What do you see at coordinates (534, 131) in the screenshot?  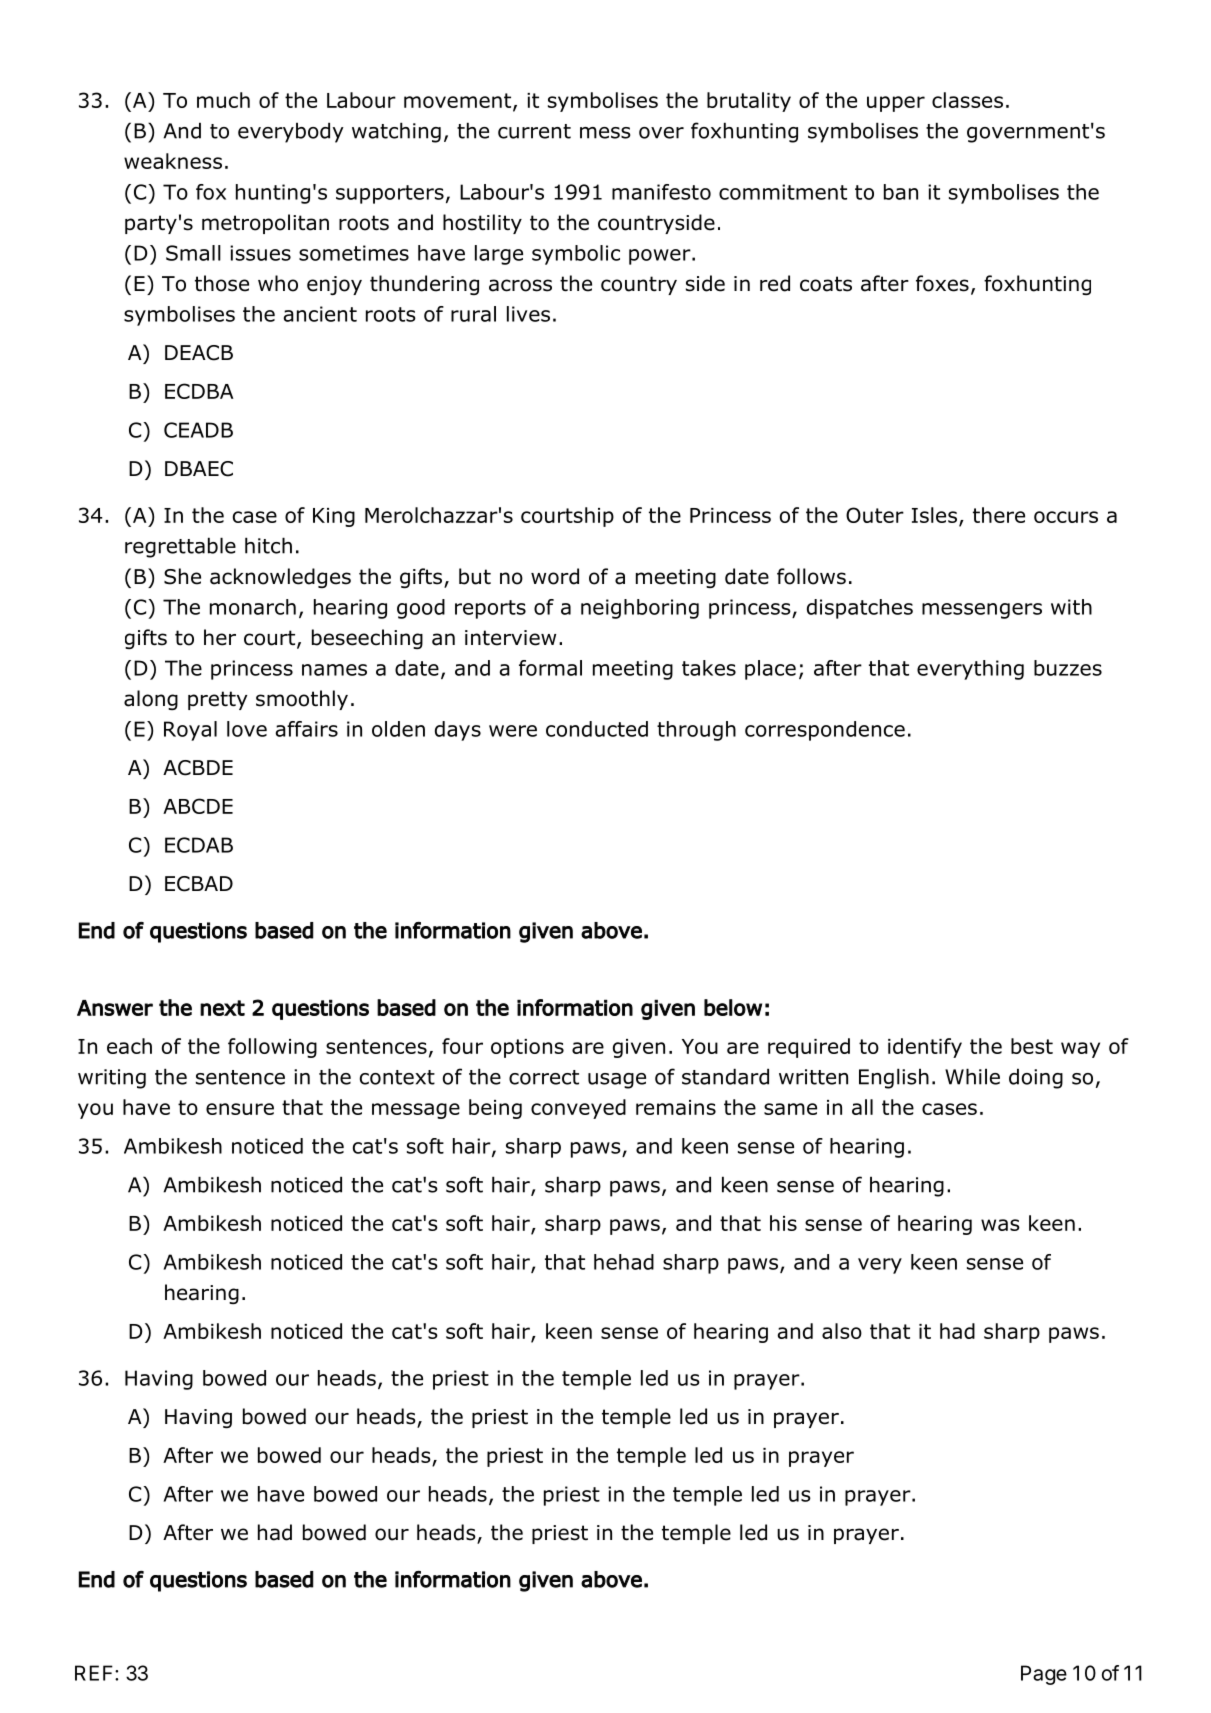 I see `current` at bounding box center [534, 131].
